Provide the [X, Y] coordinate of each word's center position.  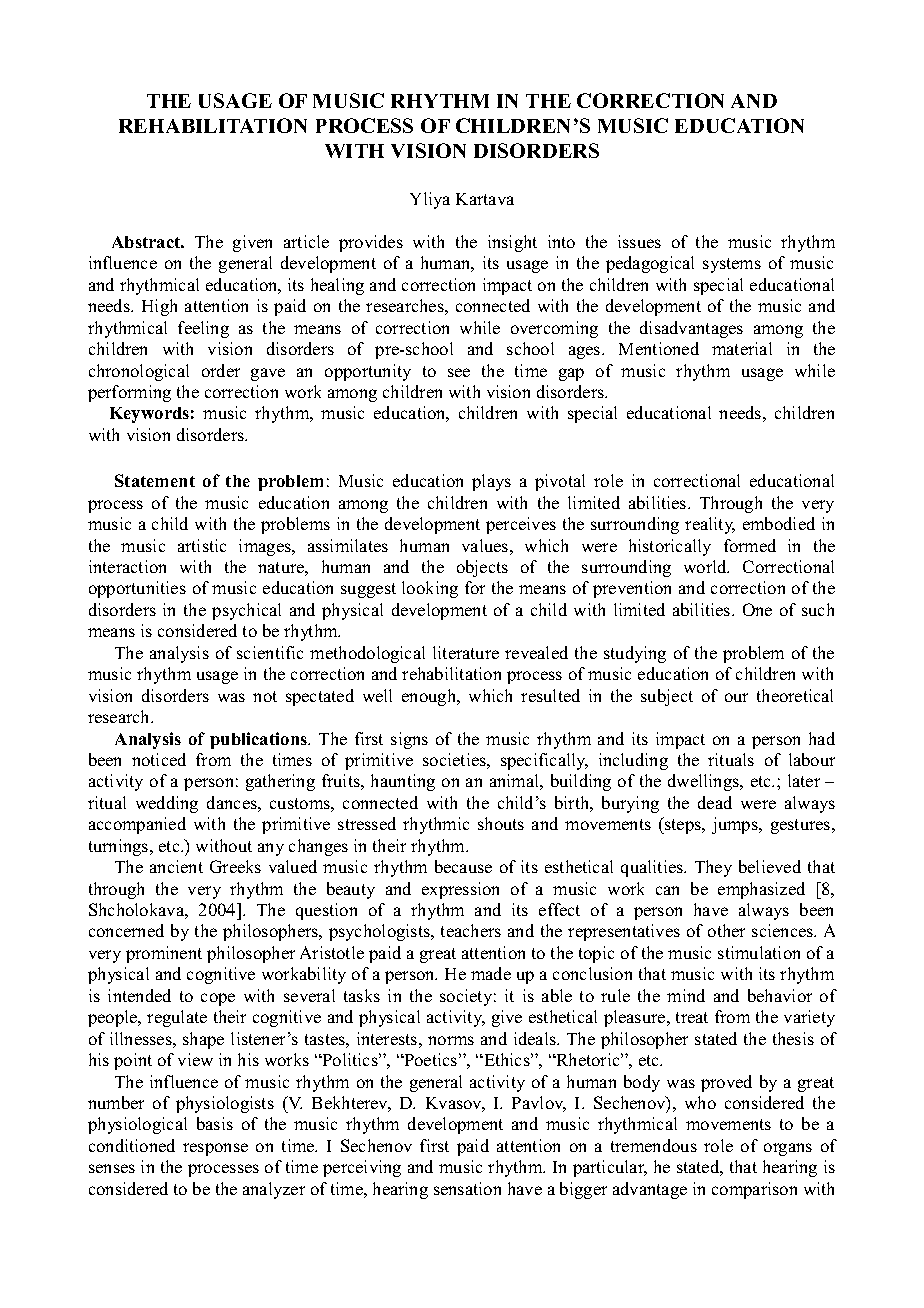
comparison [754, 1190]
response [215, 1149]
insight [512, 243]
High [159, 307]
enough [430, 697]
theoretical [795, 695]
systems [732, 265]
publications [260, 740]
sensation [467, 1188]
